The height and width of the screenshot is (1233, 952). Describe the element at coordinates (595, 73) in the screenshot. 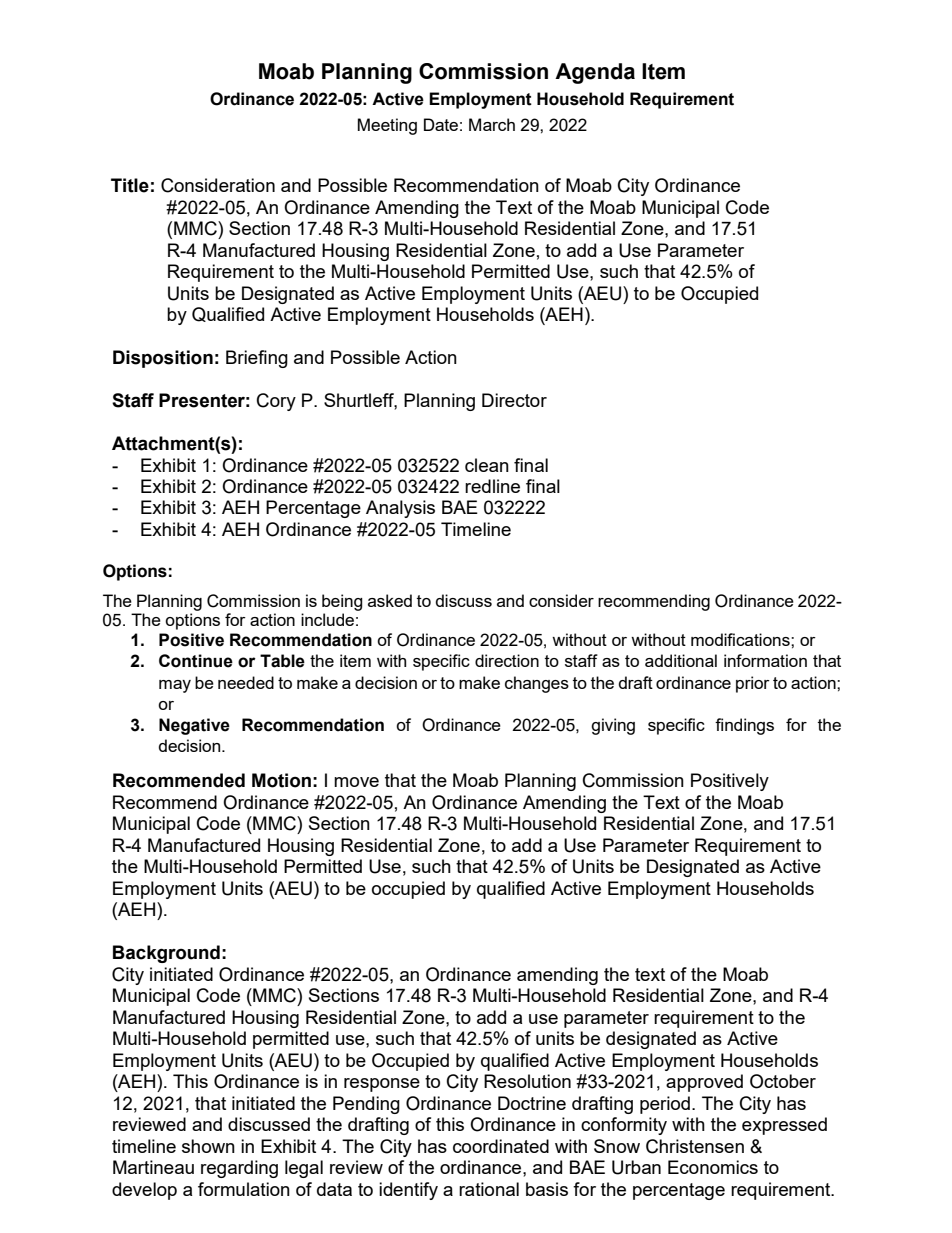

I see `Agenda` at that location.
